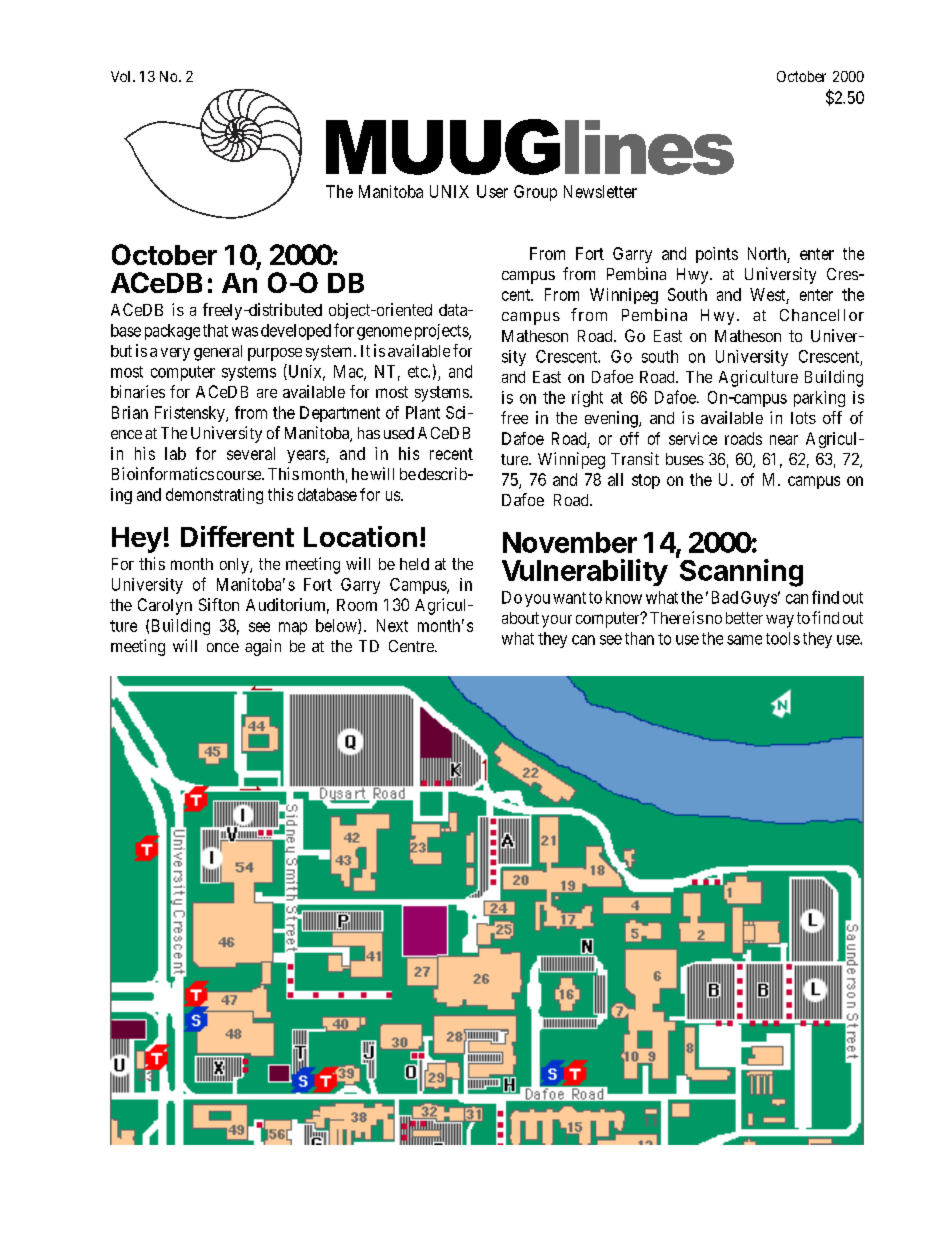  What do you see at coordinates (535, 193) in the image?
I see `Group` at bounding box center [535, 193].
